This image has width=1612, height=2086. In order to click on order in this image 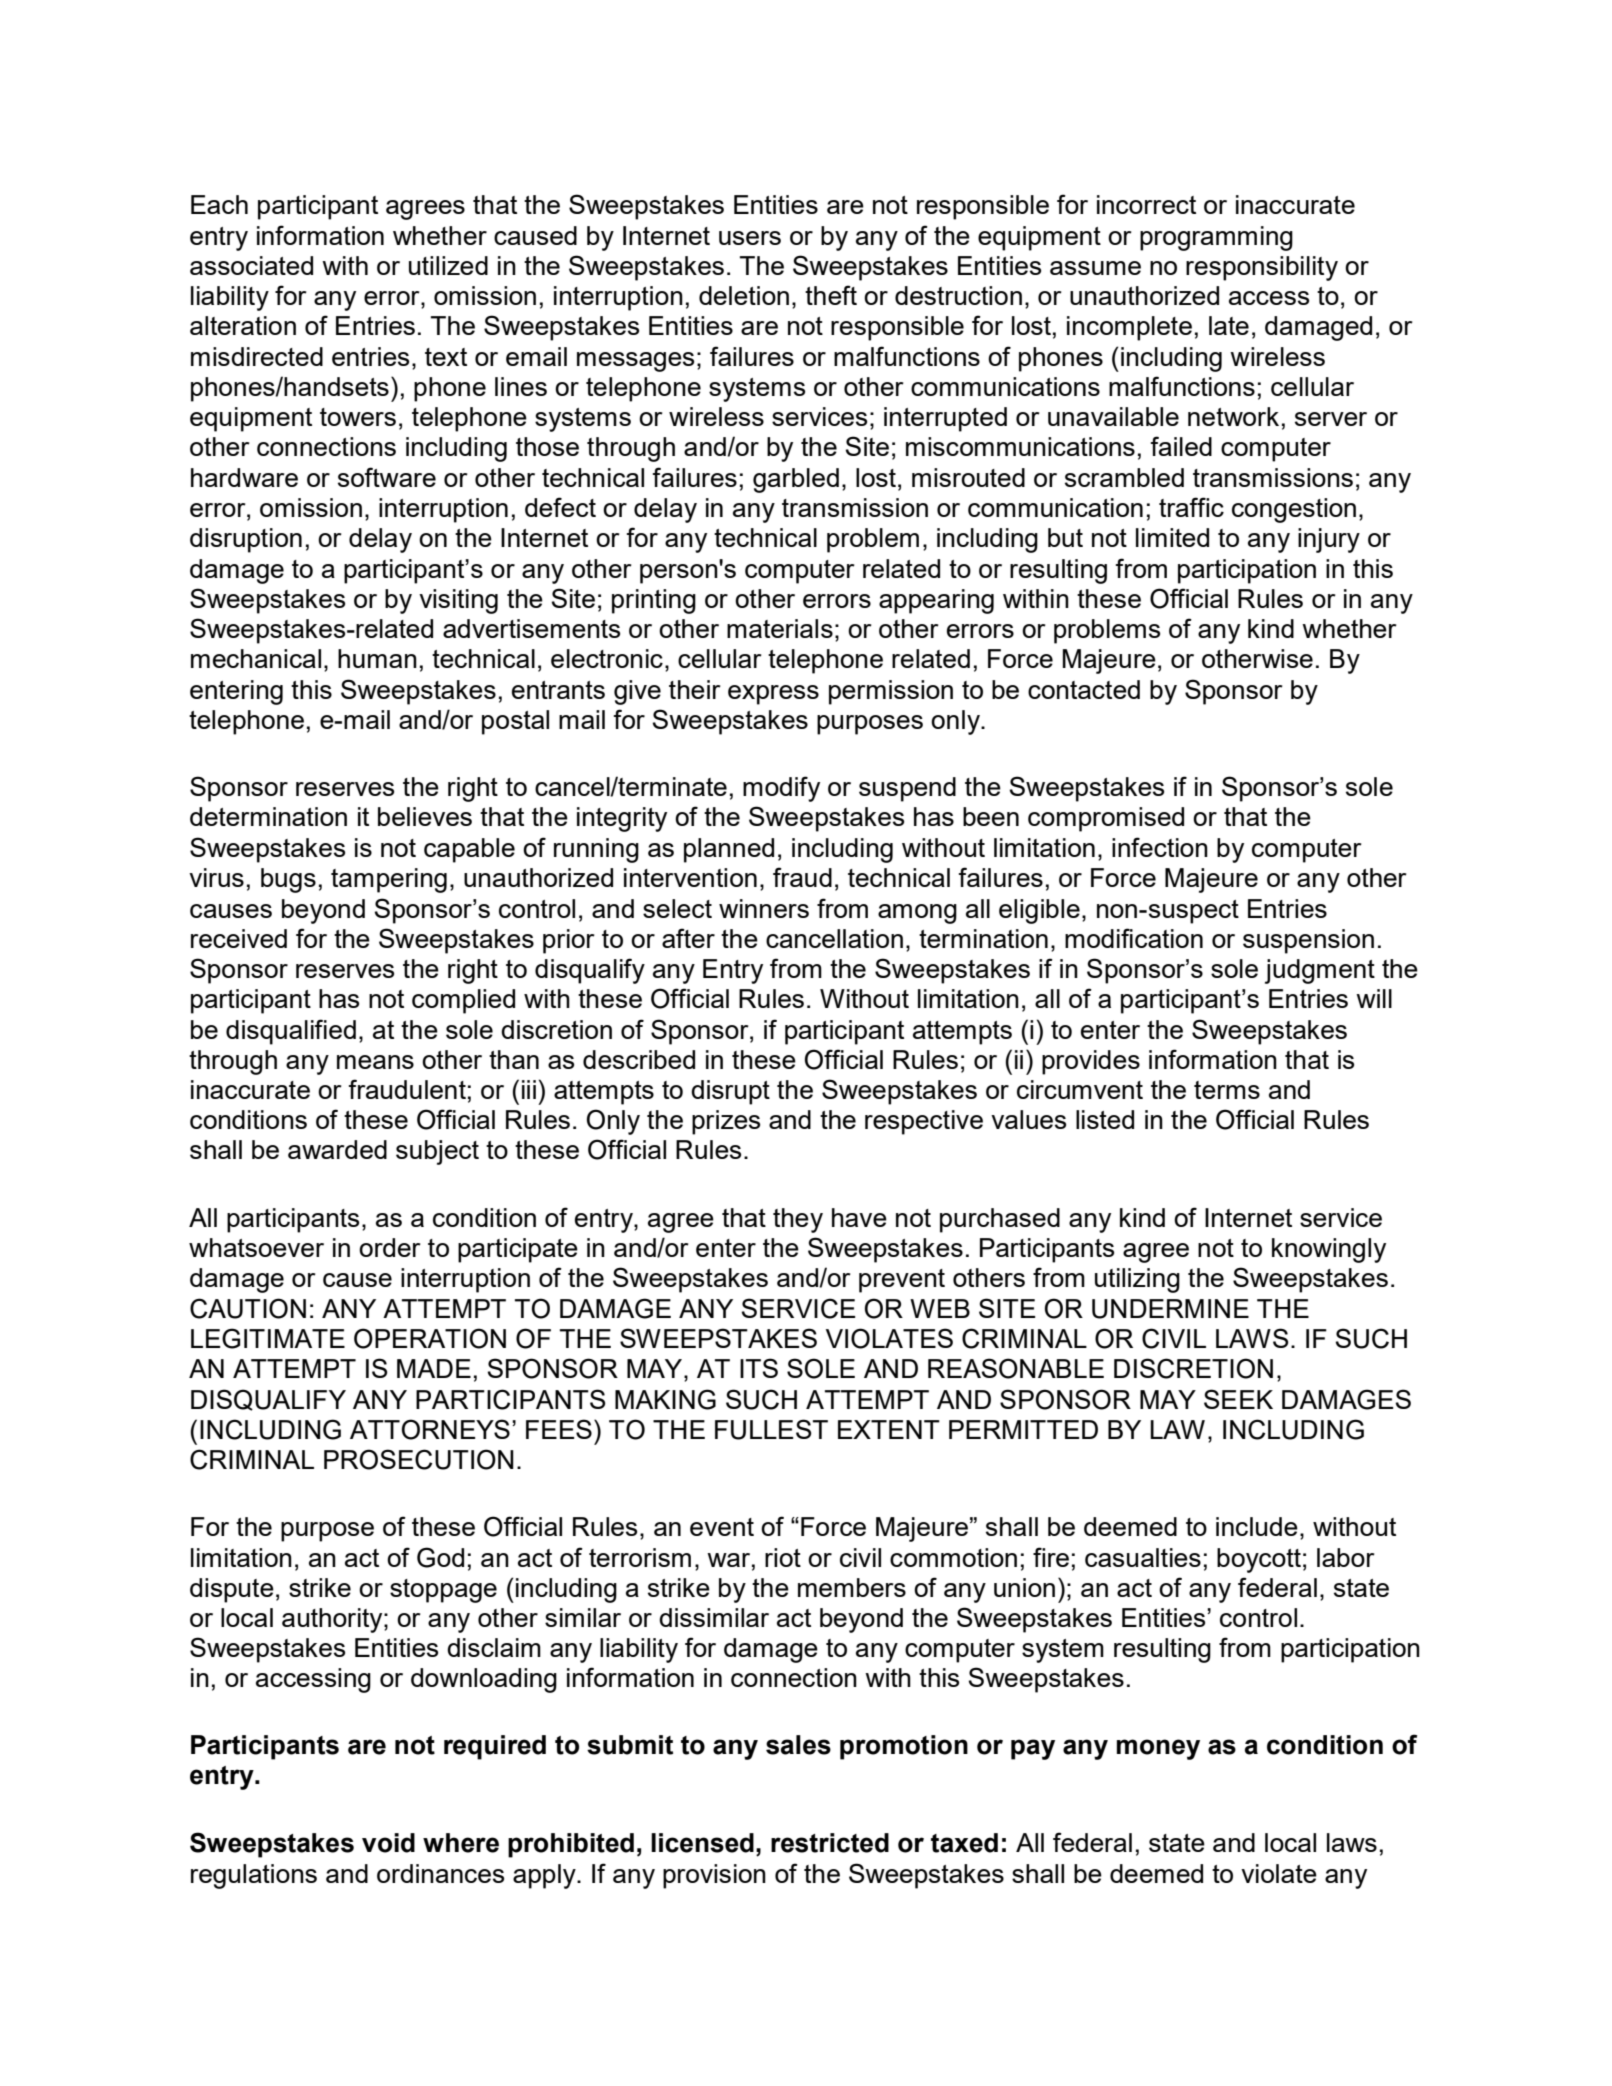, I will do `click(390, 1247)`.
